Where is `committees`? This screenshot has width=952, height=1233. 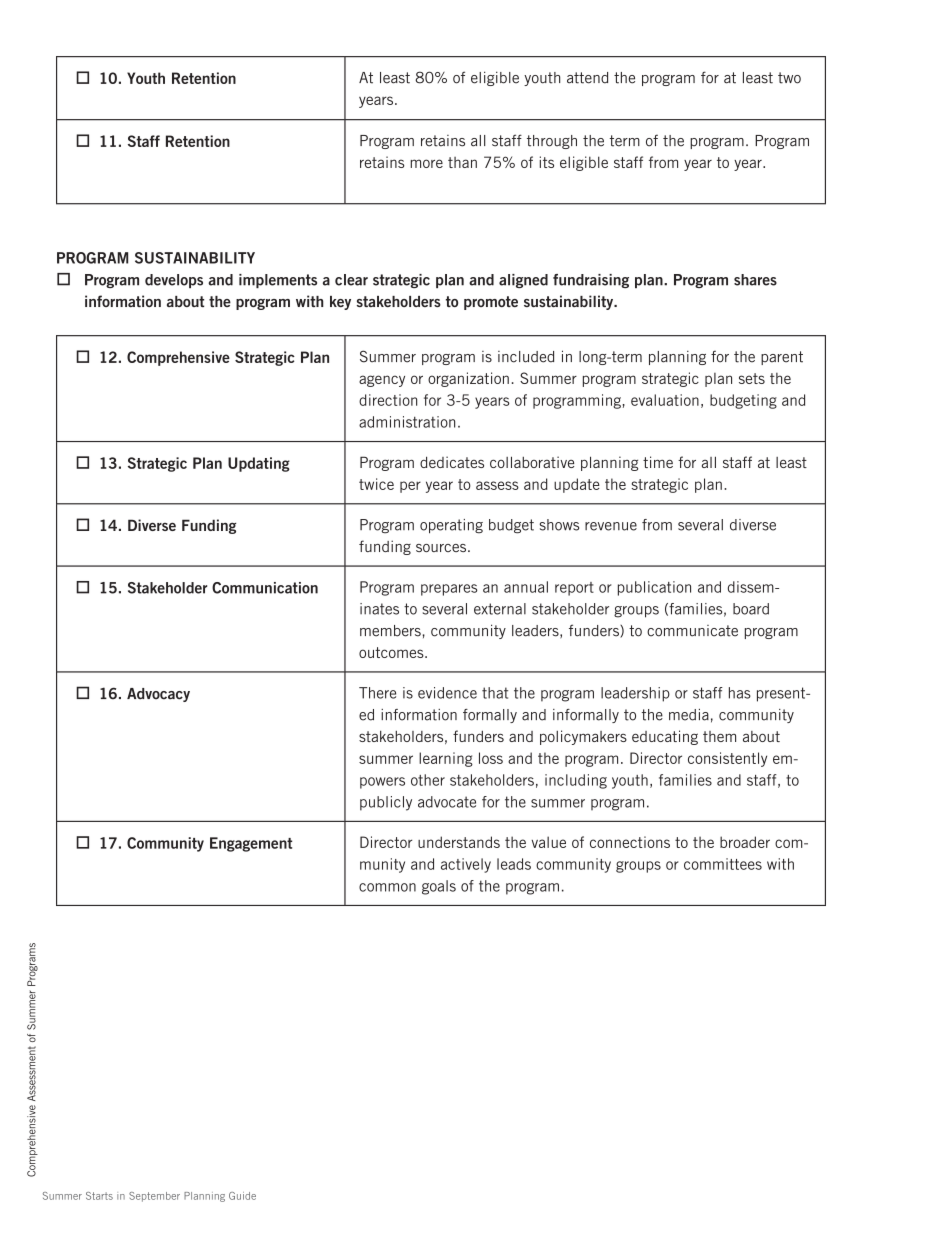 committees is located at coordinates (723, 864).
